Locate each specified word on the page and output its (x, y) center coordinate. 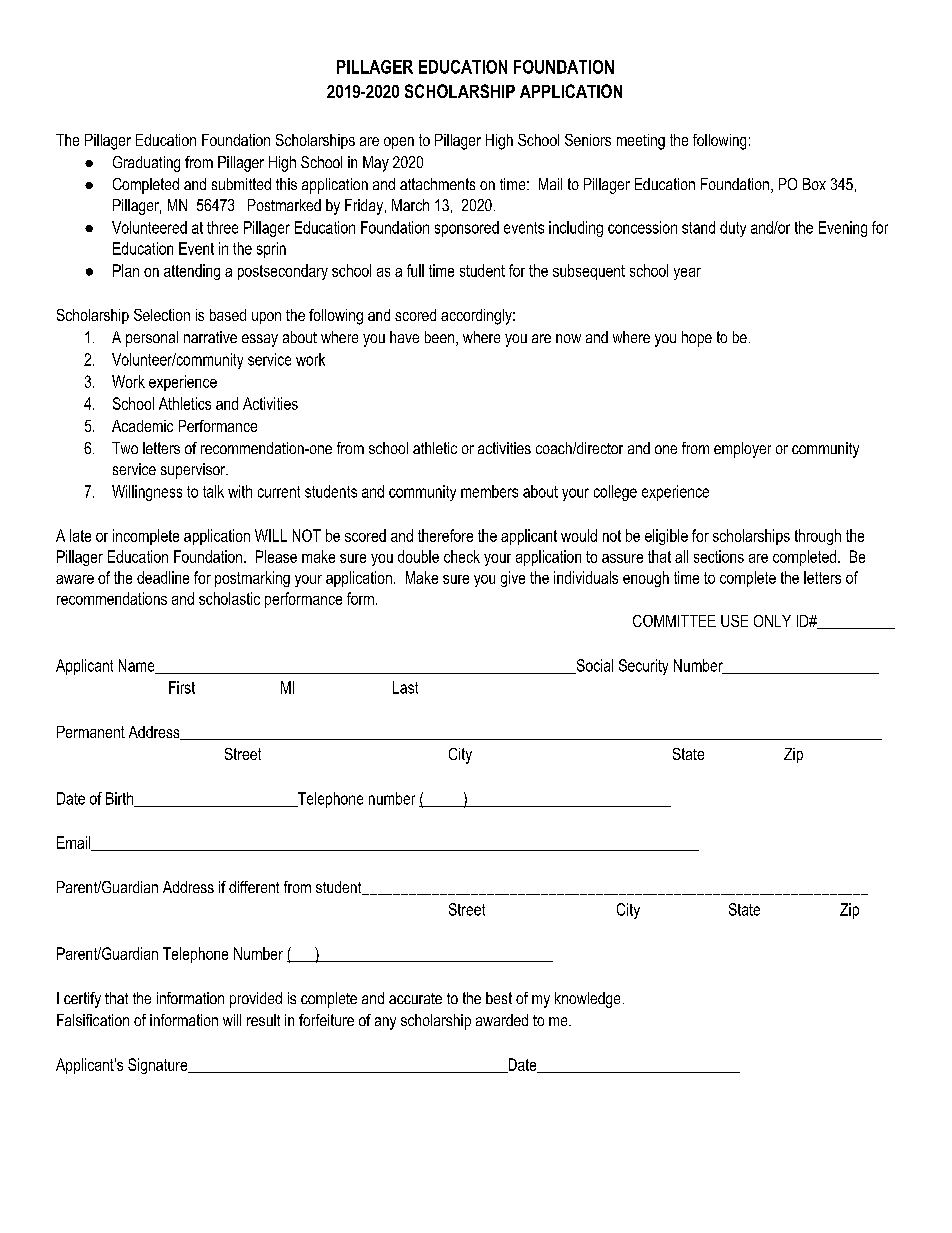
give (513, 579)
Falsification (93, 1020)
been (439, 337)
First (182, 687)
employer (742, 450)
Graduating (146, 164)
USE (734, 621)
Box (814, 184)
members (489, 491)
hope (697, 339)
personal (152, 339)
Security (643, 667)
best (499, 998)
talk (213, 491)
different (254, 887)
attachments (437, 184)
